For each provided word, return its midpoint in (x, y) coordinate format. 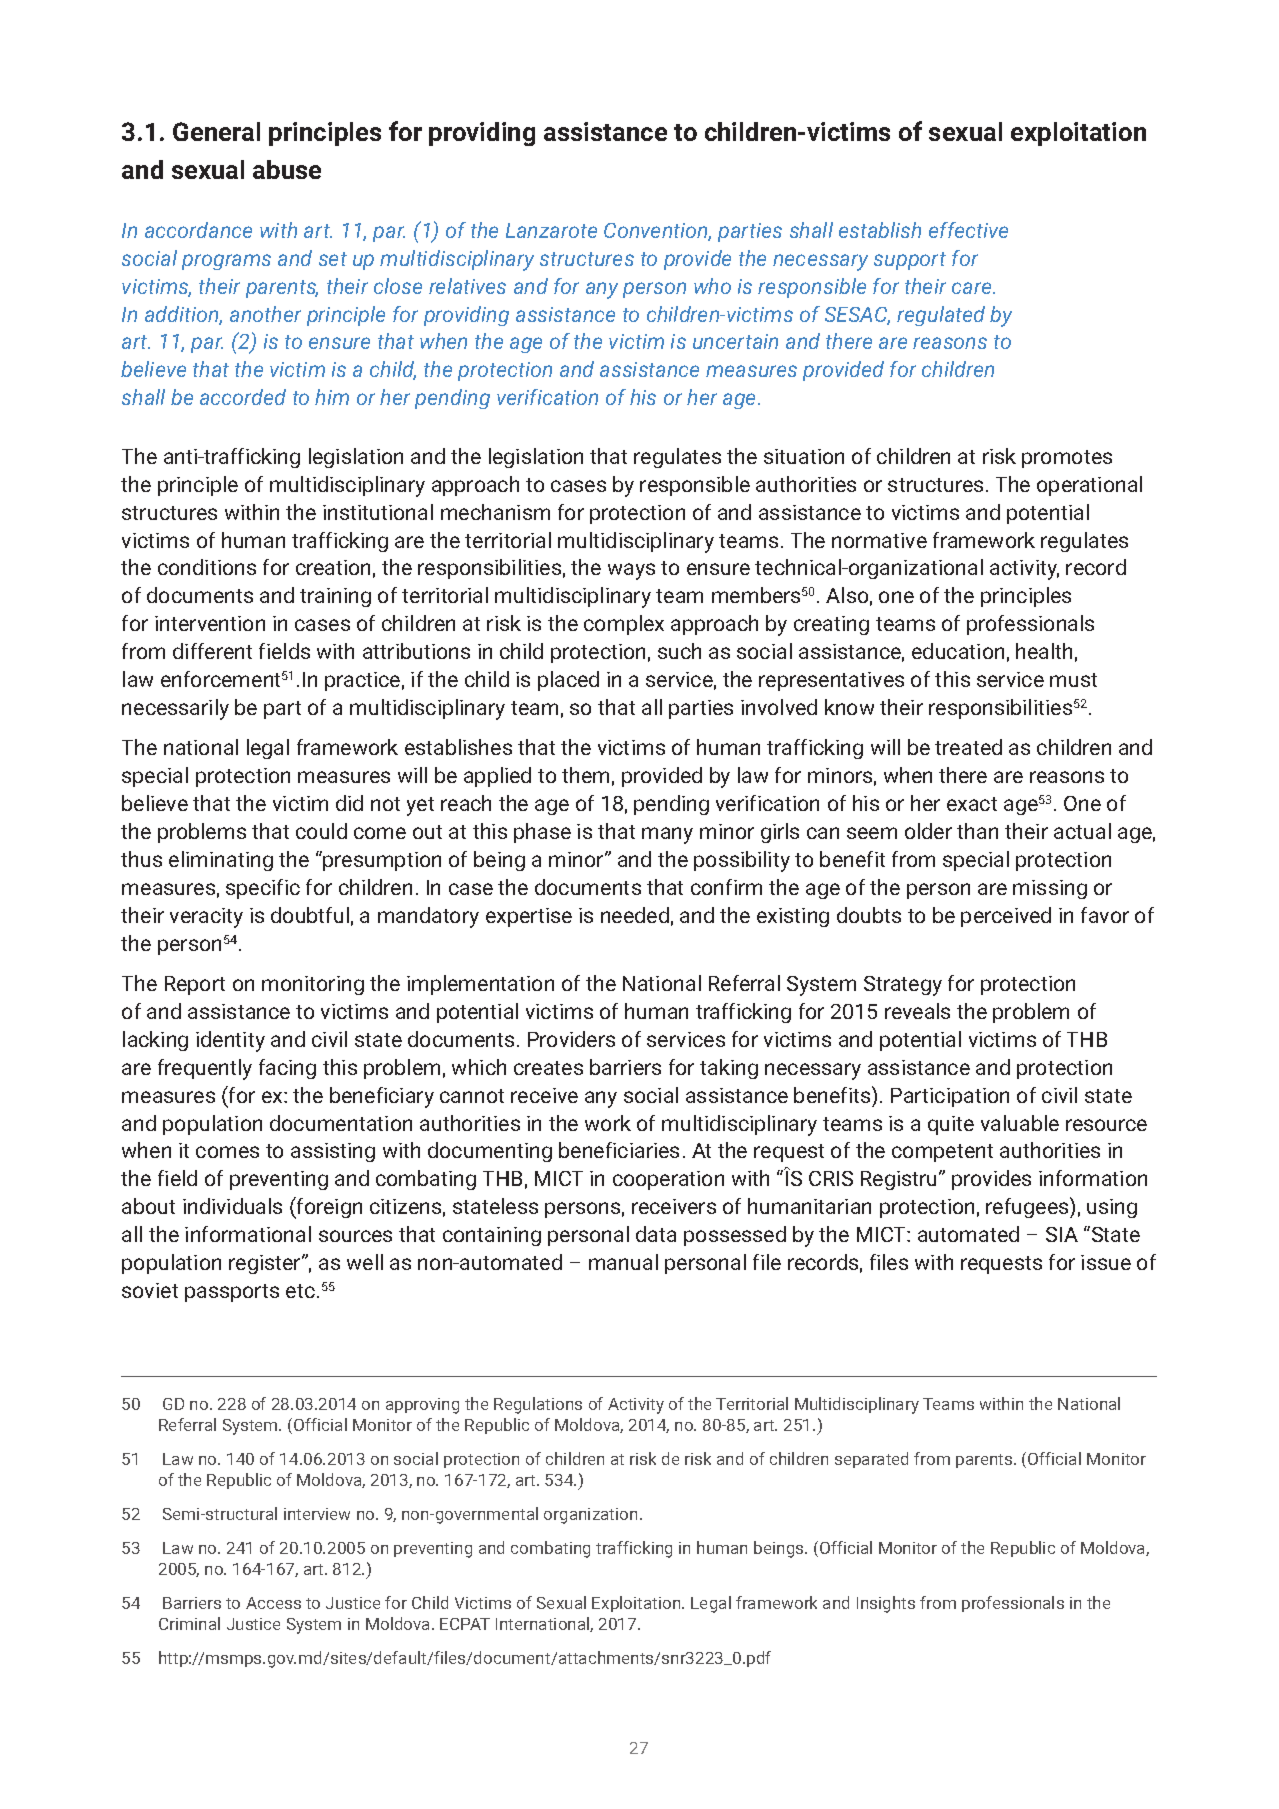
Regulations (538, 1405)
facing (287, 1069)
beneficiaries (619, 1150)
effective (968, 230)
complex (624, 625)
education (958, 651)
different (212, 651)
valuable (1020, 1123)
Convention (657, 232)
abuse (287, 169)
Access (273, 1603)
